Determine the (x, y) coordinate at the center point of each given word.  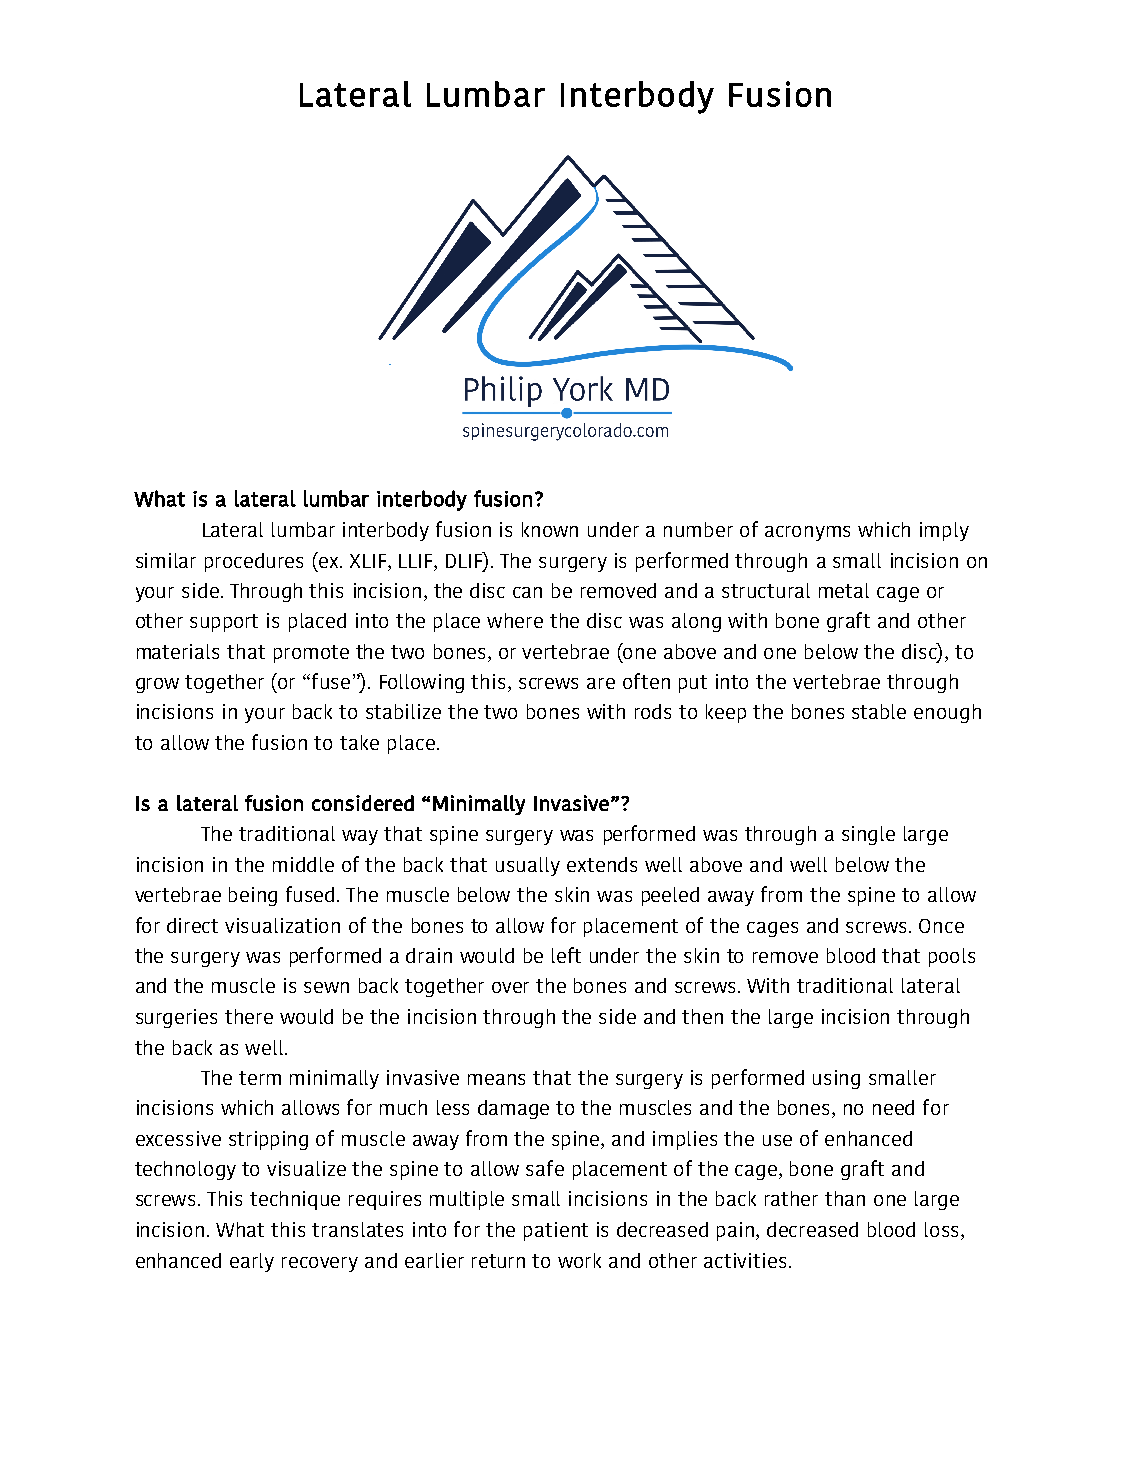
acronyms (807, 533)
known (550, 529)
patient (556, 1231)
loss (943, 1231)
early (252, 1262)
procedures (254, 562)
